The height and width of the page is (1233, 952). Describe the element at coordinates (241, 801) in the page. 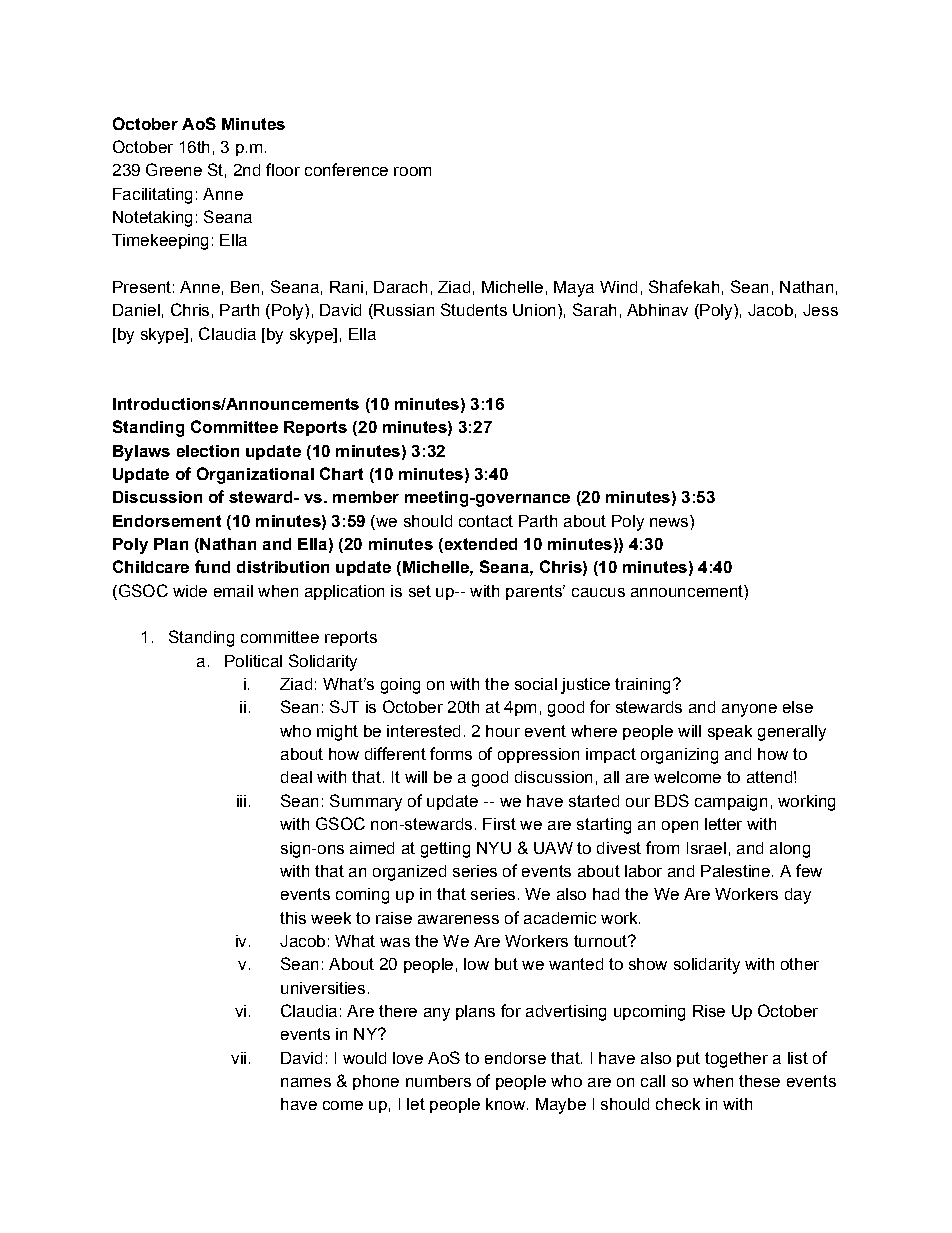

I see `iii` at that location.
